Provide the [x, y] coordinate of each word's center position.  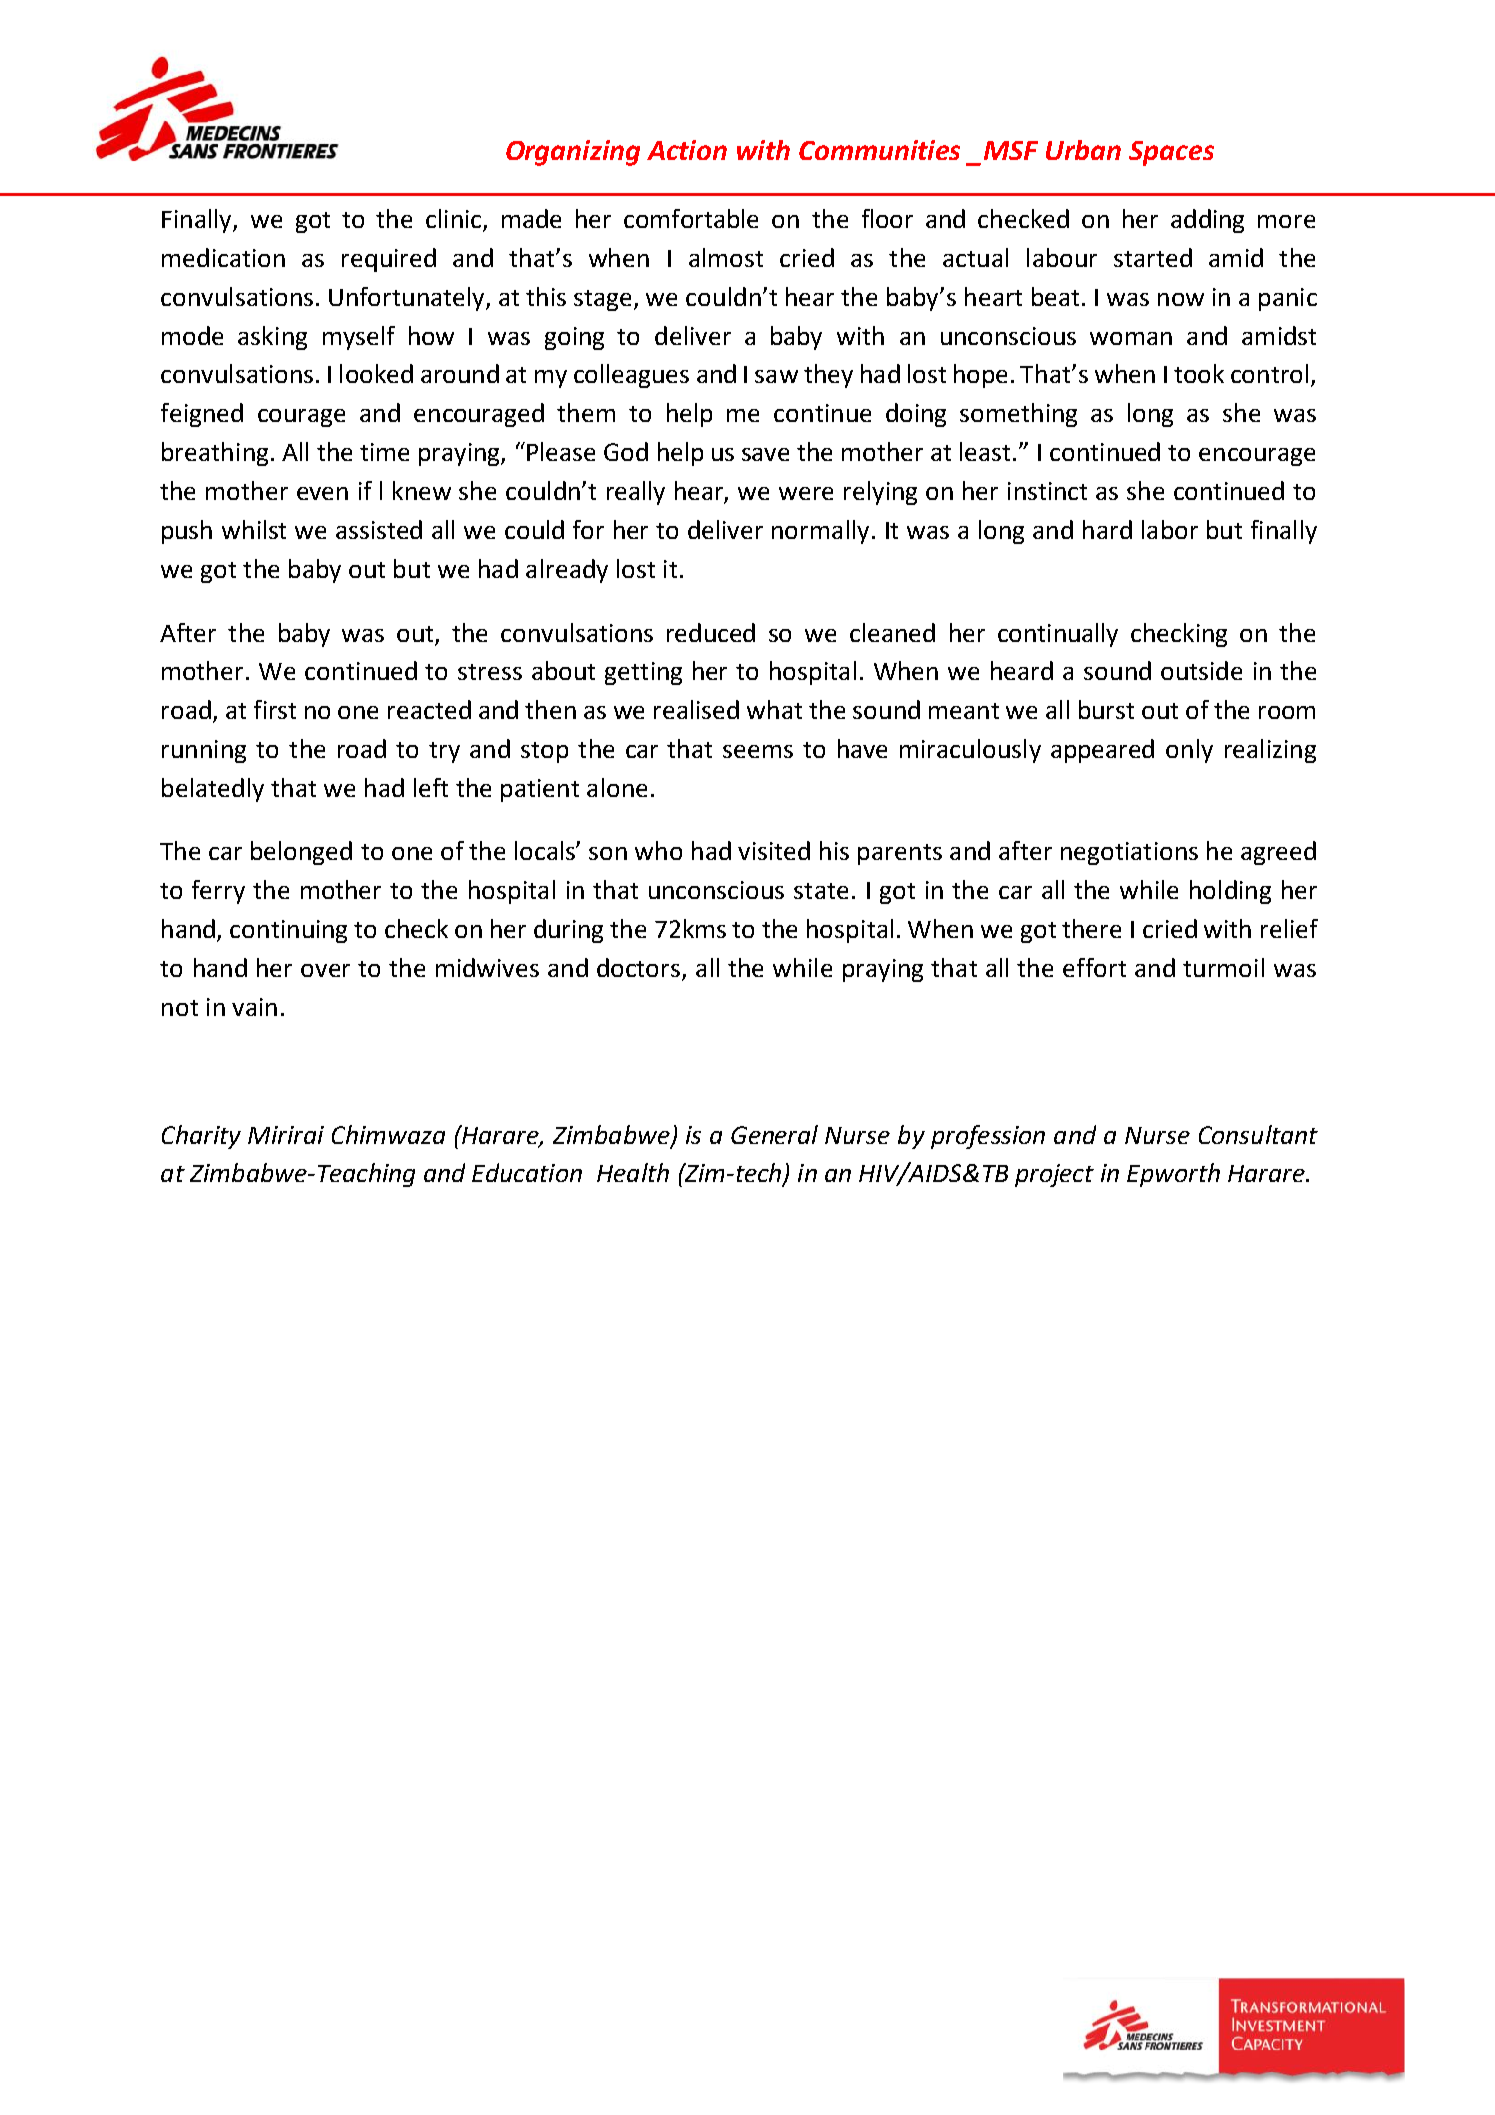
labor [1170, 529]
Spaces [1171, 153]
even [322, 493]
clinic [455, 220]
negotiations [1129, 853]
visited [774, 850]
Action [687, 150]
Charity [201, 1137]
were [806, 493]
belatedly [213, 790]
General [774, 1134]
